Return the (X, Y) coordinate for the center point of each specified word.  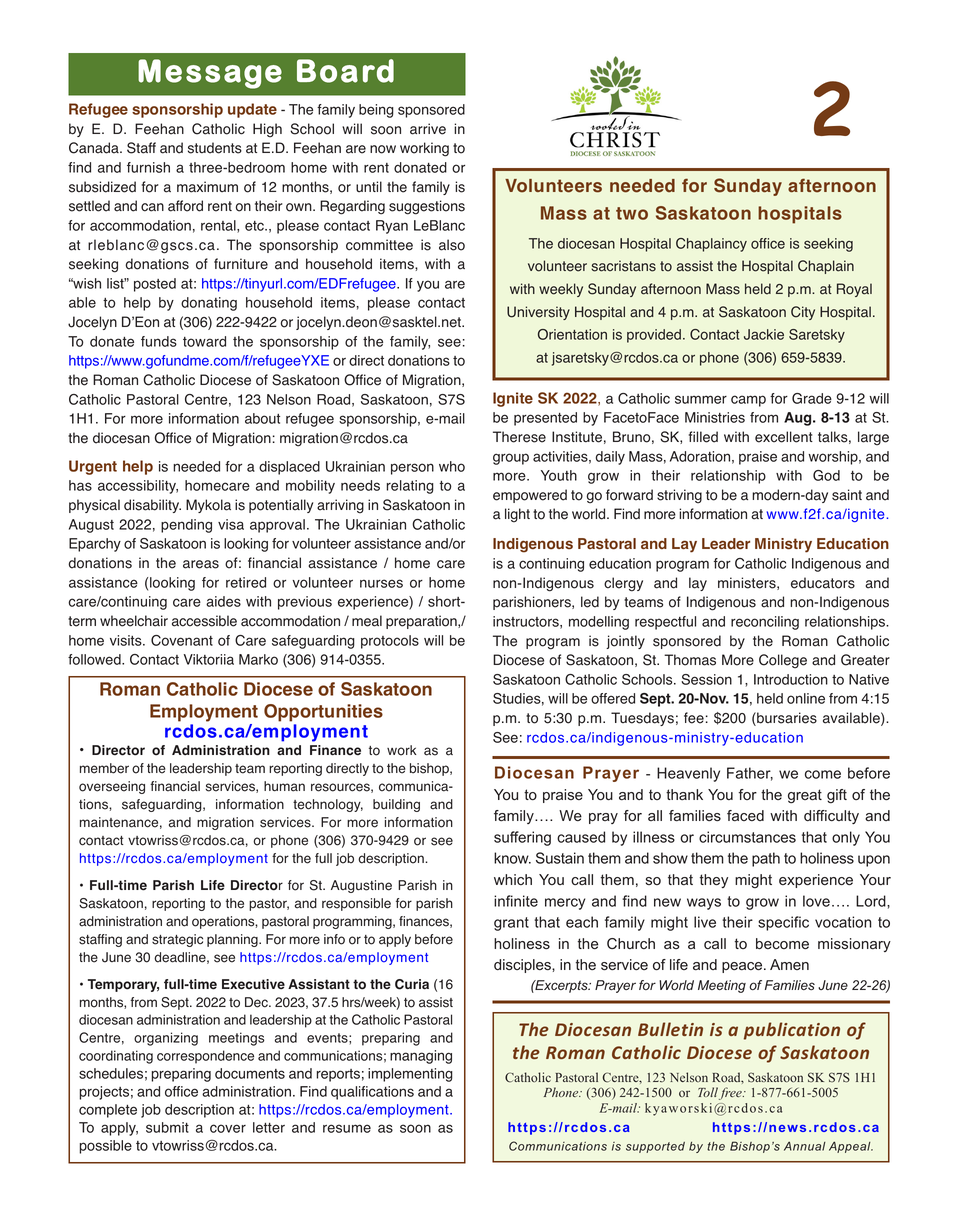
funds (159, 341)
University (538, 313)
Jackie (764, 334)
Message (210, 74)
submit (167, 1127)
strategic (177, 940)
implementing (410, 1075)
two (632, 213)
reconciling (765, 623)
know (512, 858)
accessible (204, 621)
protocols (390, 642)
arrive (428, 129)
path (766, 859)
